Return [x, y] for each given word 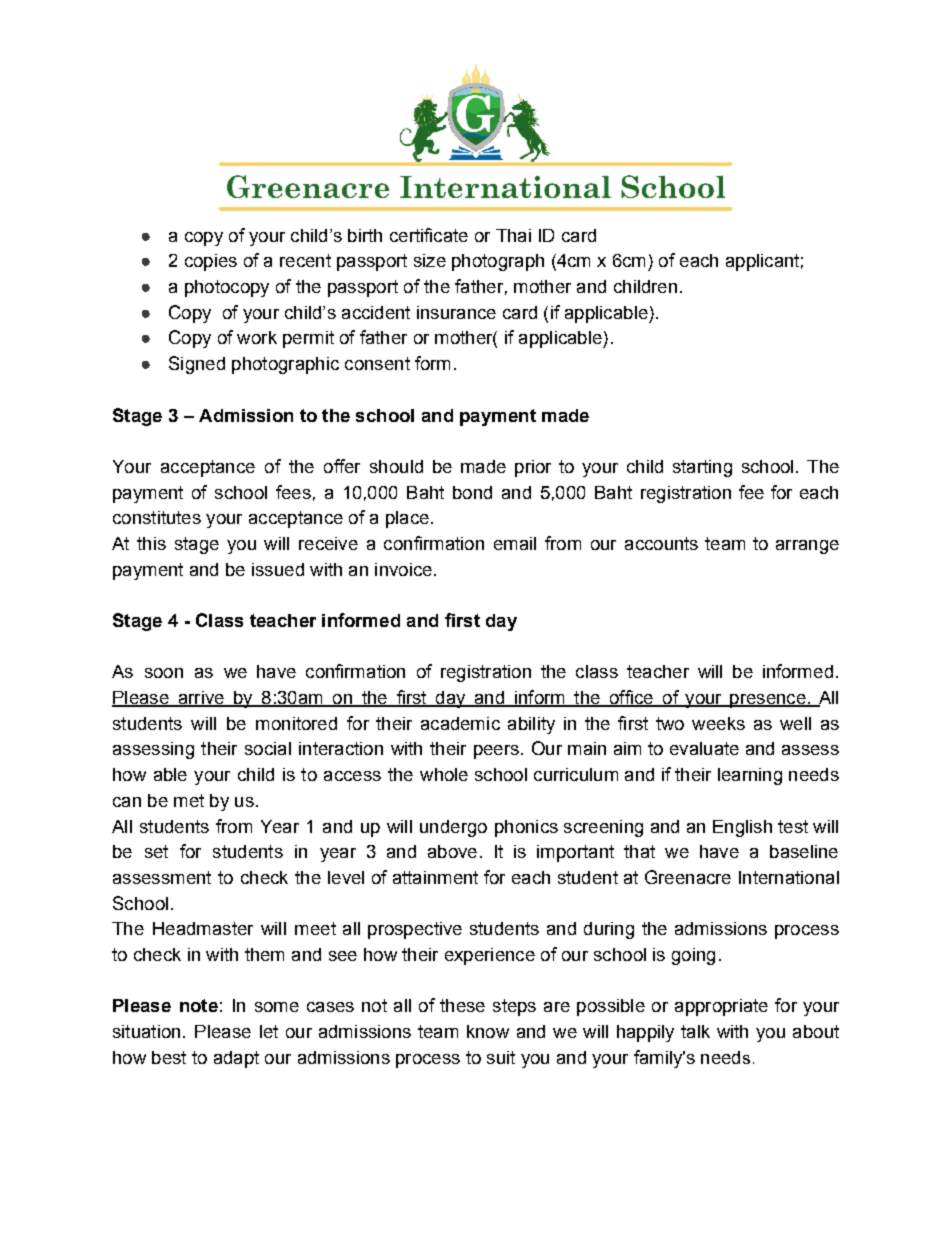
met [189, 800]
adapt [236, 1059]
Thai [513, 235]
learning [750, 776]
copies [211, 262]
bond [472, 492]
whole [444, 774]
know [488, 1031]
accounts [661, 543]
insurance [456, 312]
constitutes [157, 517]
